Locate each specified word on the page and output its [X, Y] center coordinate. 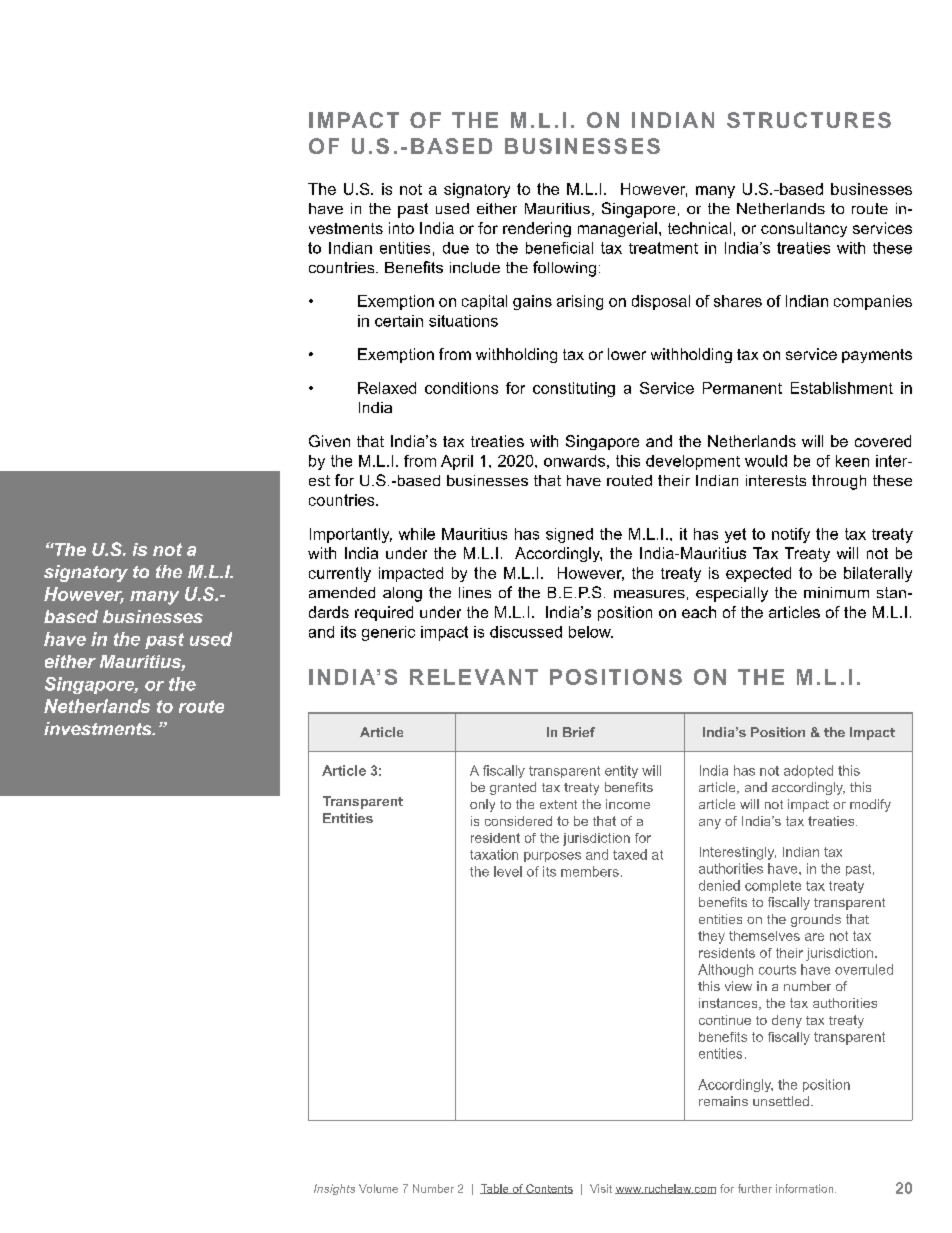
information [806, 1188]
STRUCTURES [809, 120]
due [456, 248]
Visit [601, 1188]
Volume [378, 1188]
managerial [617, 229]
